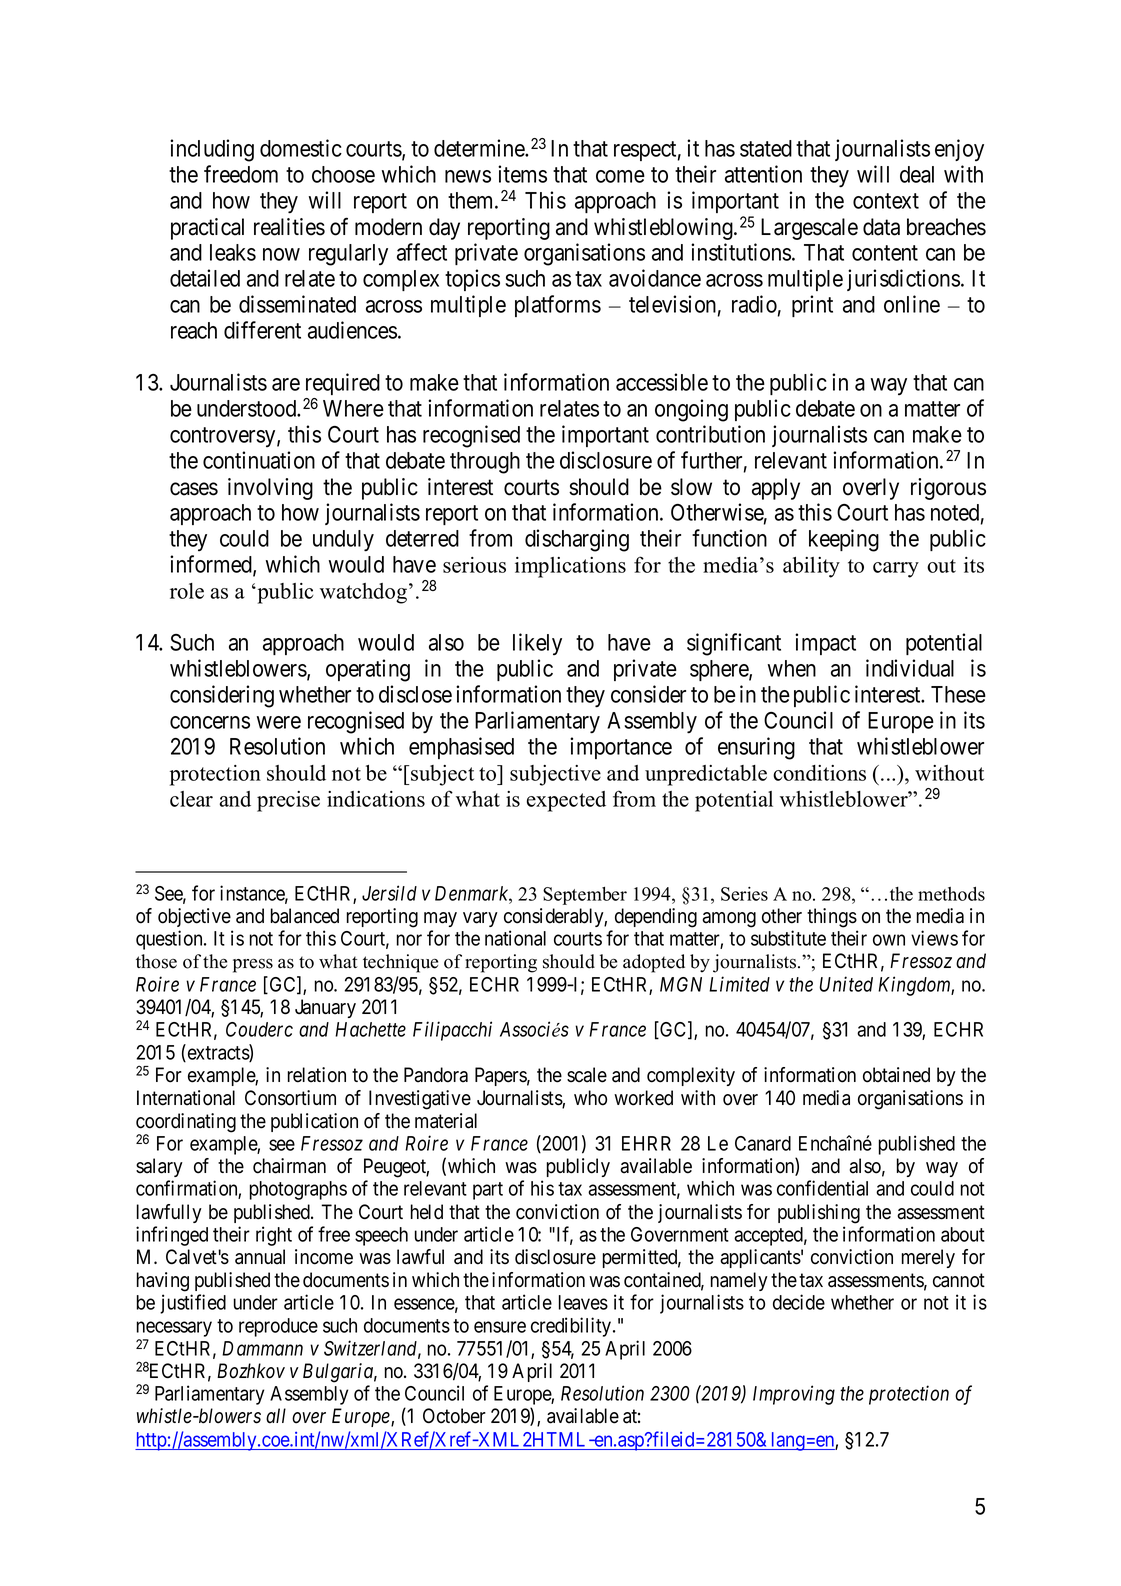  I want to click on individual, so click(910, 668).
